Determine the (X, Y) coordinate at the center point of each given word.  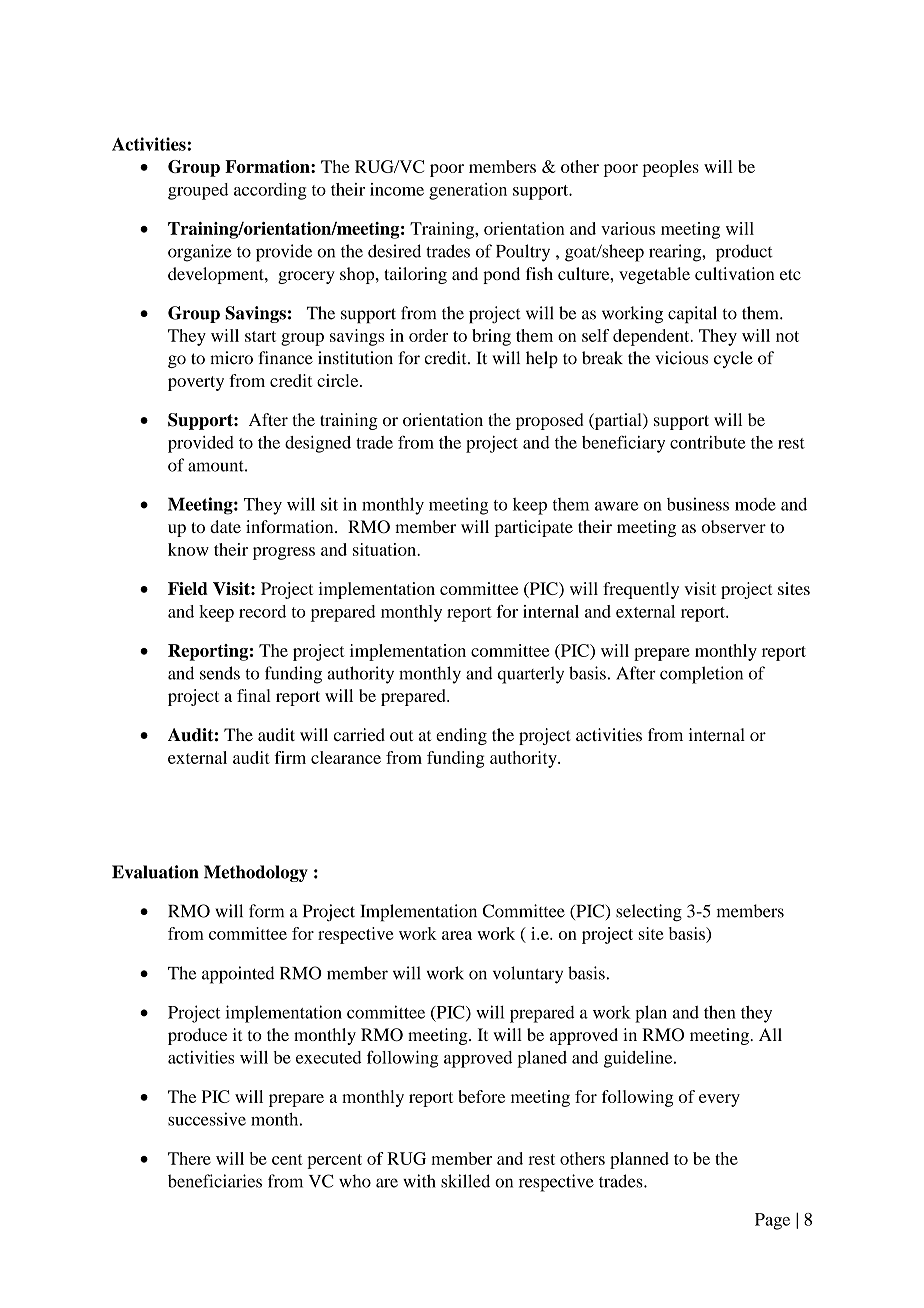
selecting (649, 913)
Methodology (256, 873)
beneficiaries (215, 1181)
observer (733, 526)
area (457, 935)
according (270, 191)
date (225, 526)
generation (468, 191)
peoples (670, 168)
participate (534, 528)
